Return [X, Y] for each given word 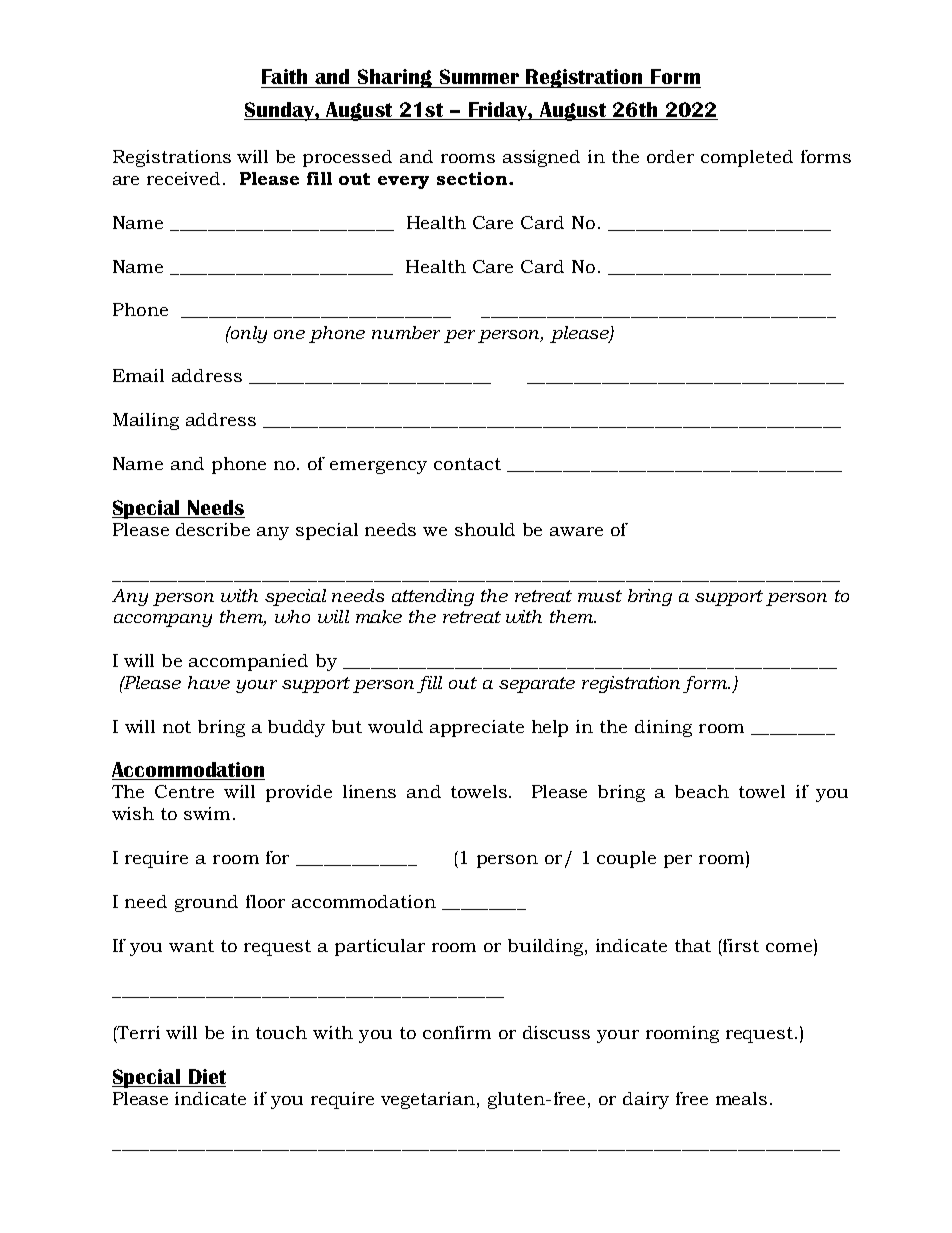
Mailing [146, 421]
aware [576, 531]
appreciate [477, 728]
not [177, 727]
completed [747, 158]
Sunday [280, 111]
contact [467, 464]
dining [663, 728]
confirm [457, 1032]
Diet [206, 1078]
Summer [479, 76]
